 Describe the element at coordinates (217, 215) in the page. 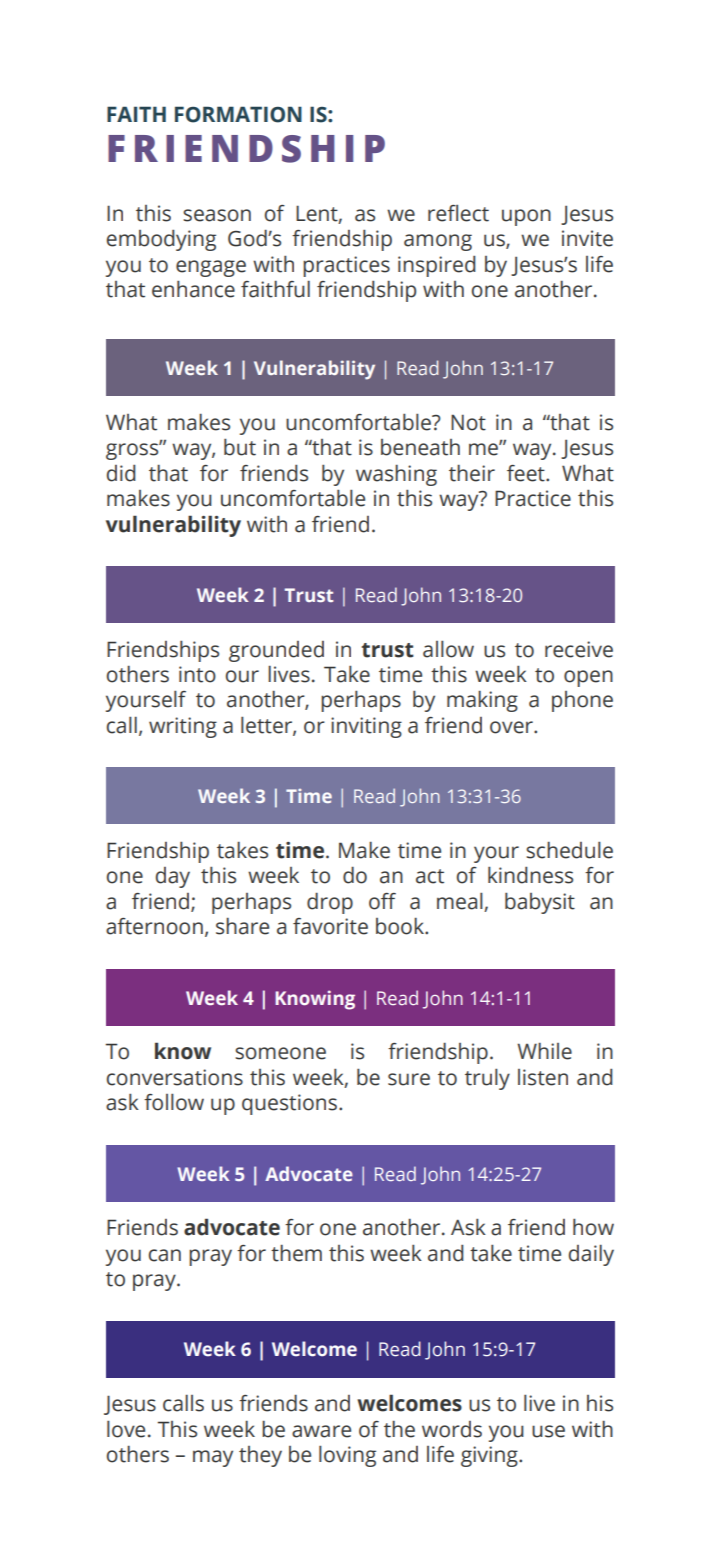

I see `season` at that location.
